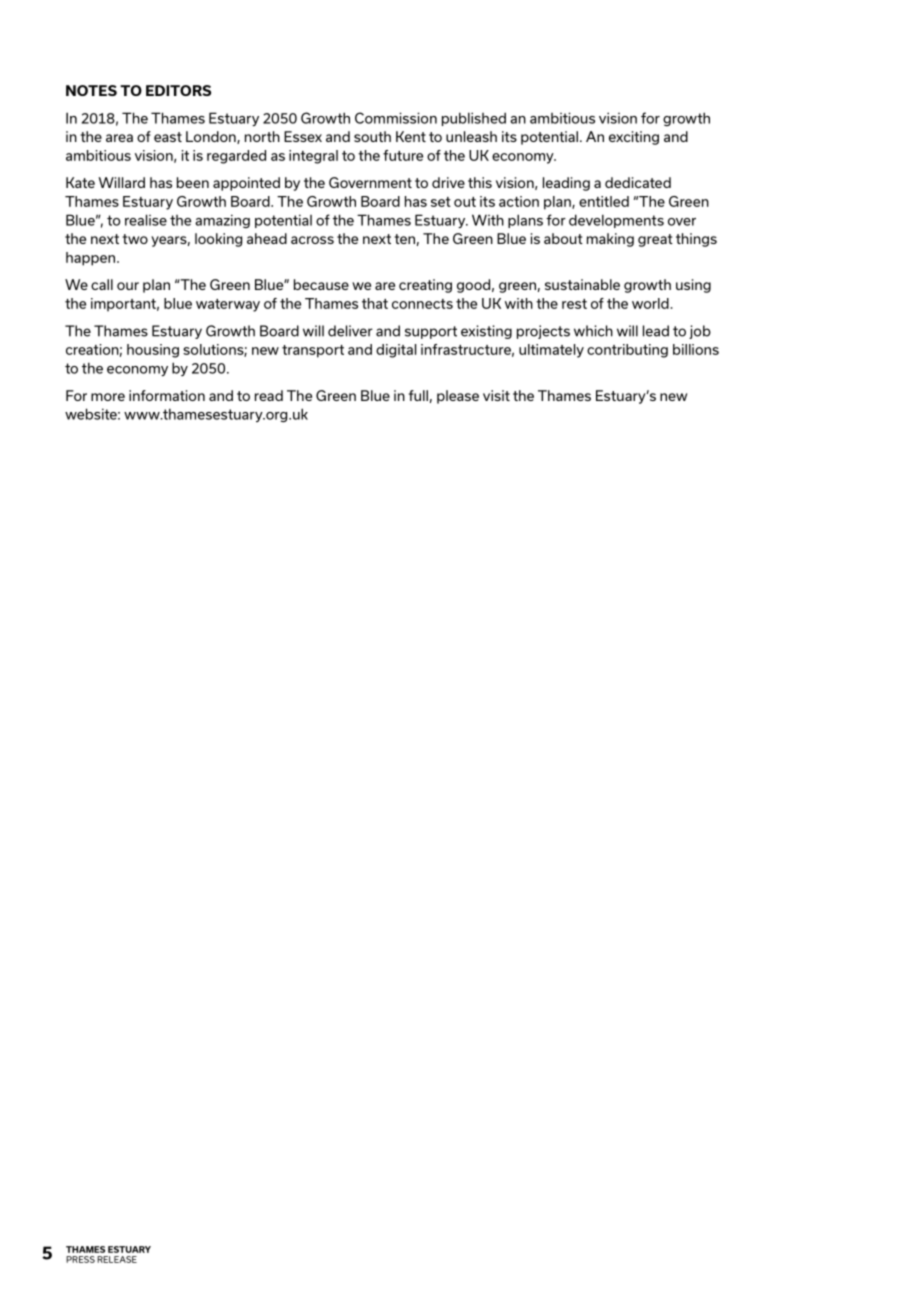  What do you see at coordinates (168, 137) in the screenshot?
I see `east` at bounding box center [168, 137].
